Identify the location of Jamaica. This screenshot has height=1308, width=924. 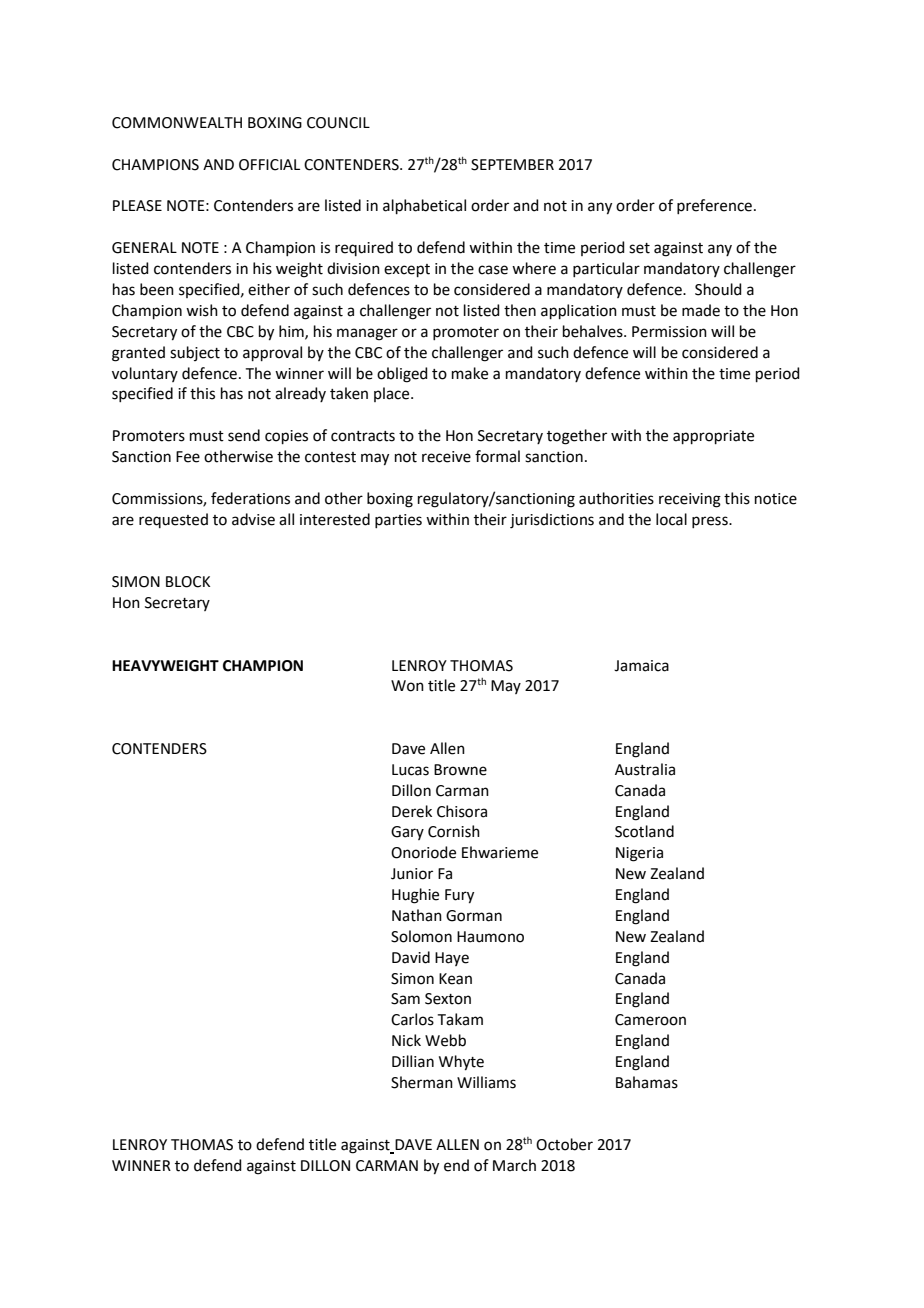
(641, 666).
